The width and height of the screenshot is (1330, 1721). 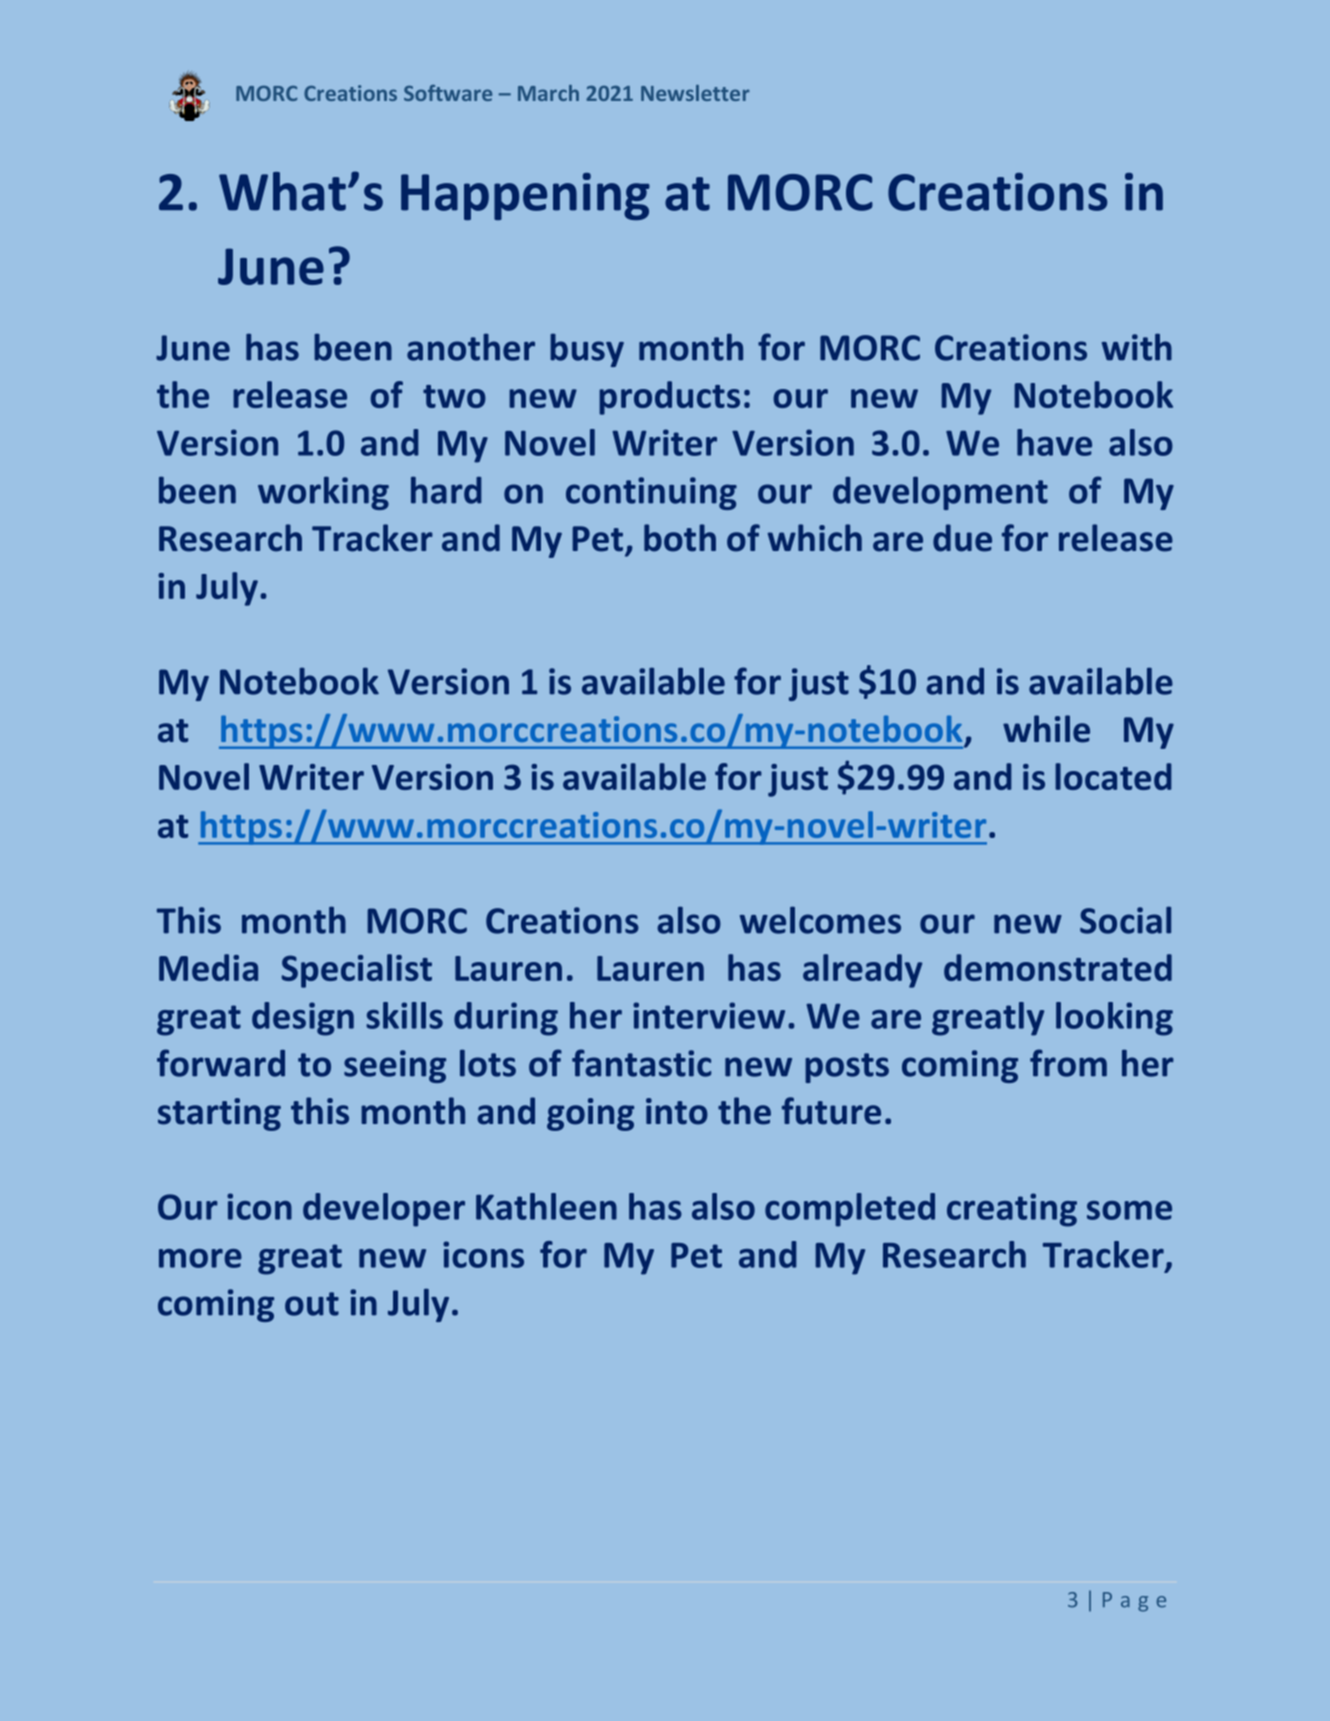 I want to click on with, so click(x=1137, y=347).
